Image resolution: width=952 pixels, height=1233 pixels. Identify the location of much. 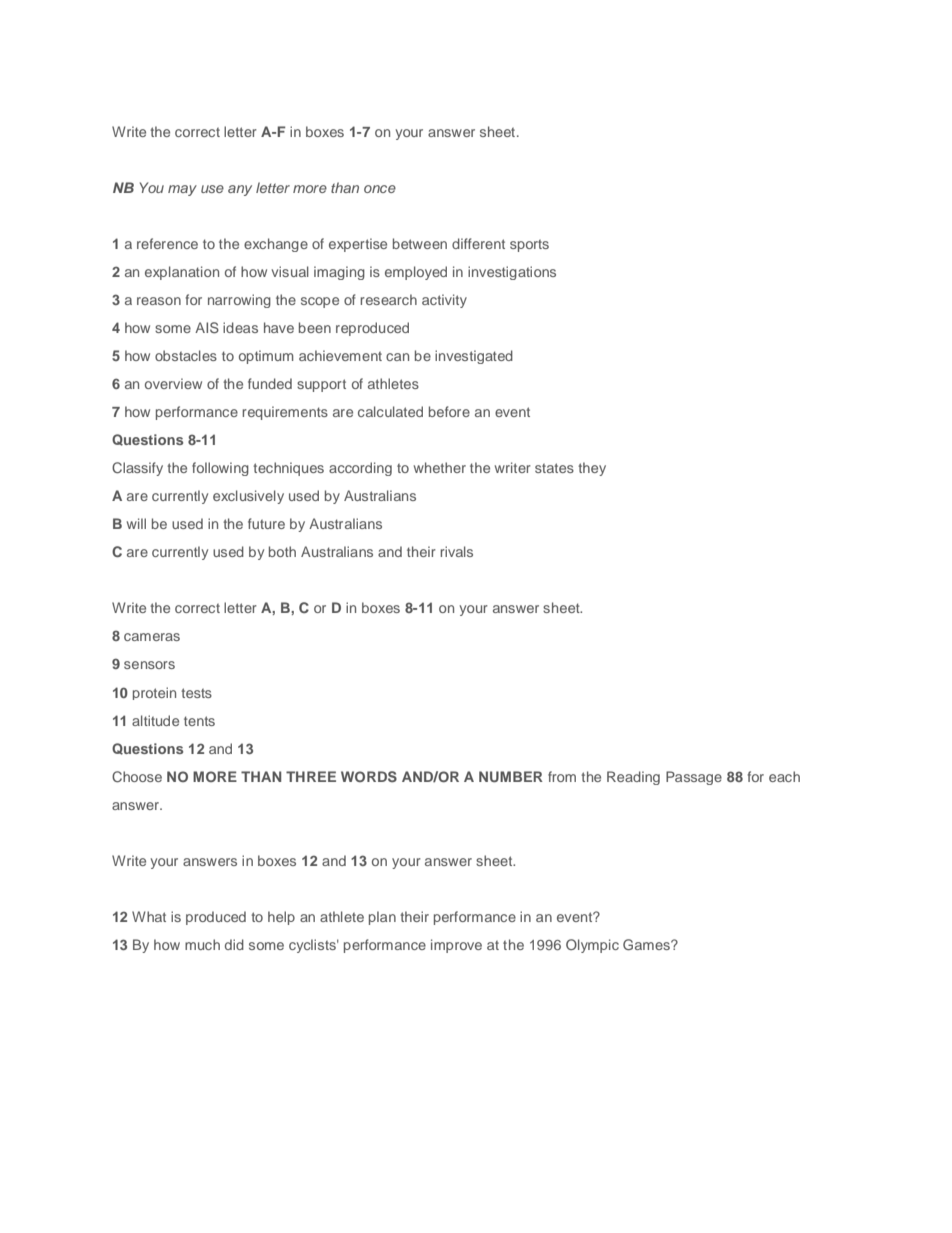
(202, 944).
